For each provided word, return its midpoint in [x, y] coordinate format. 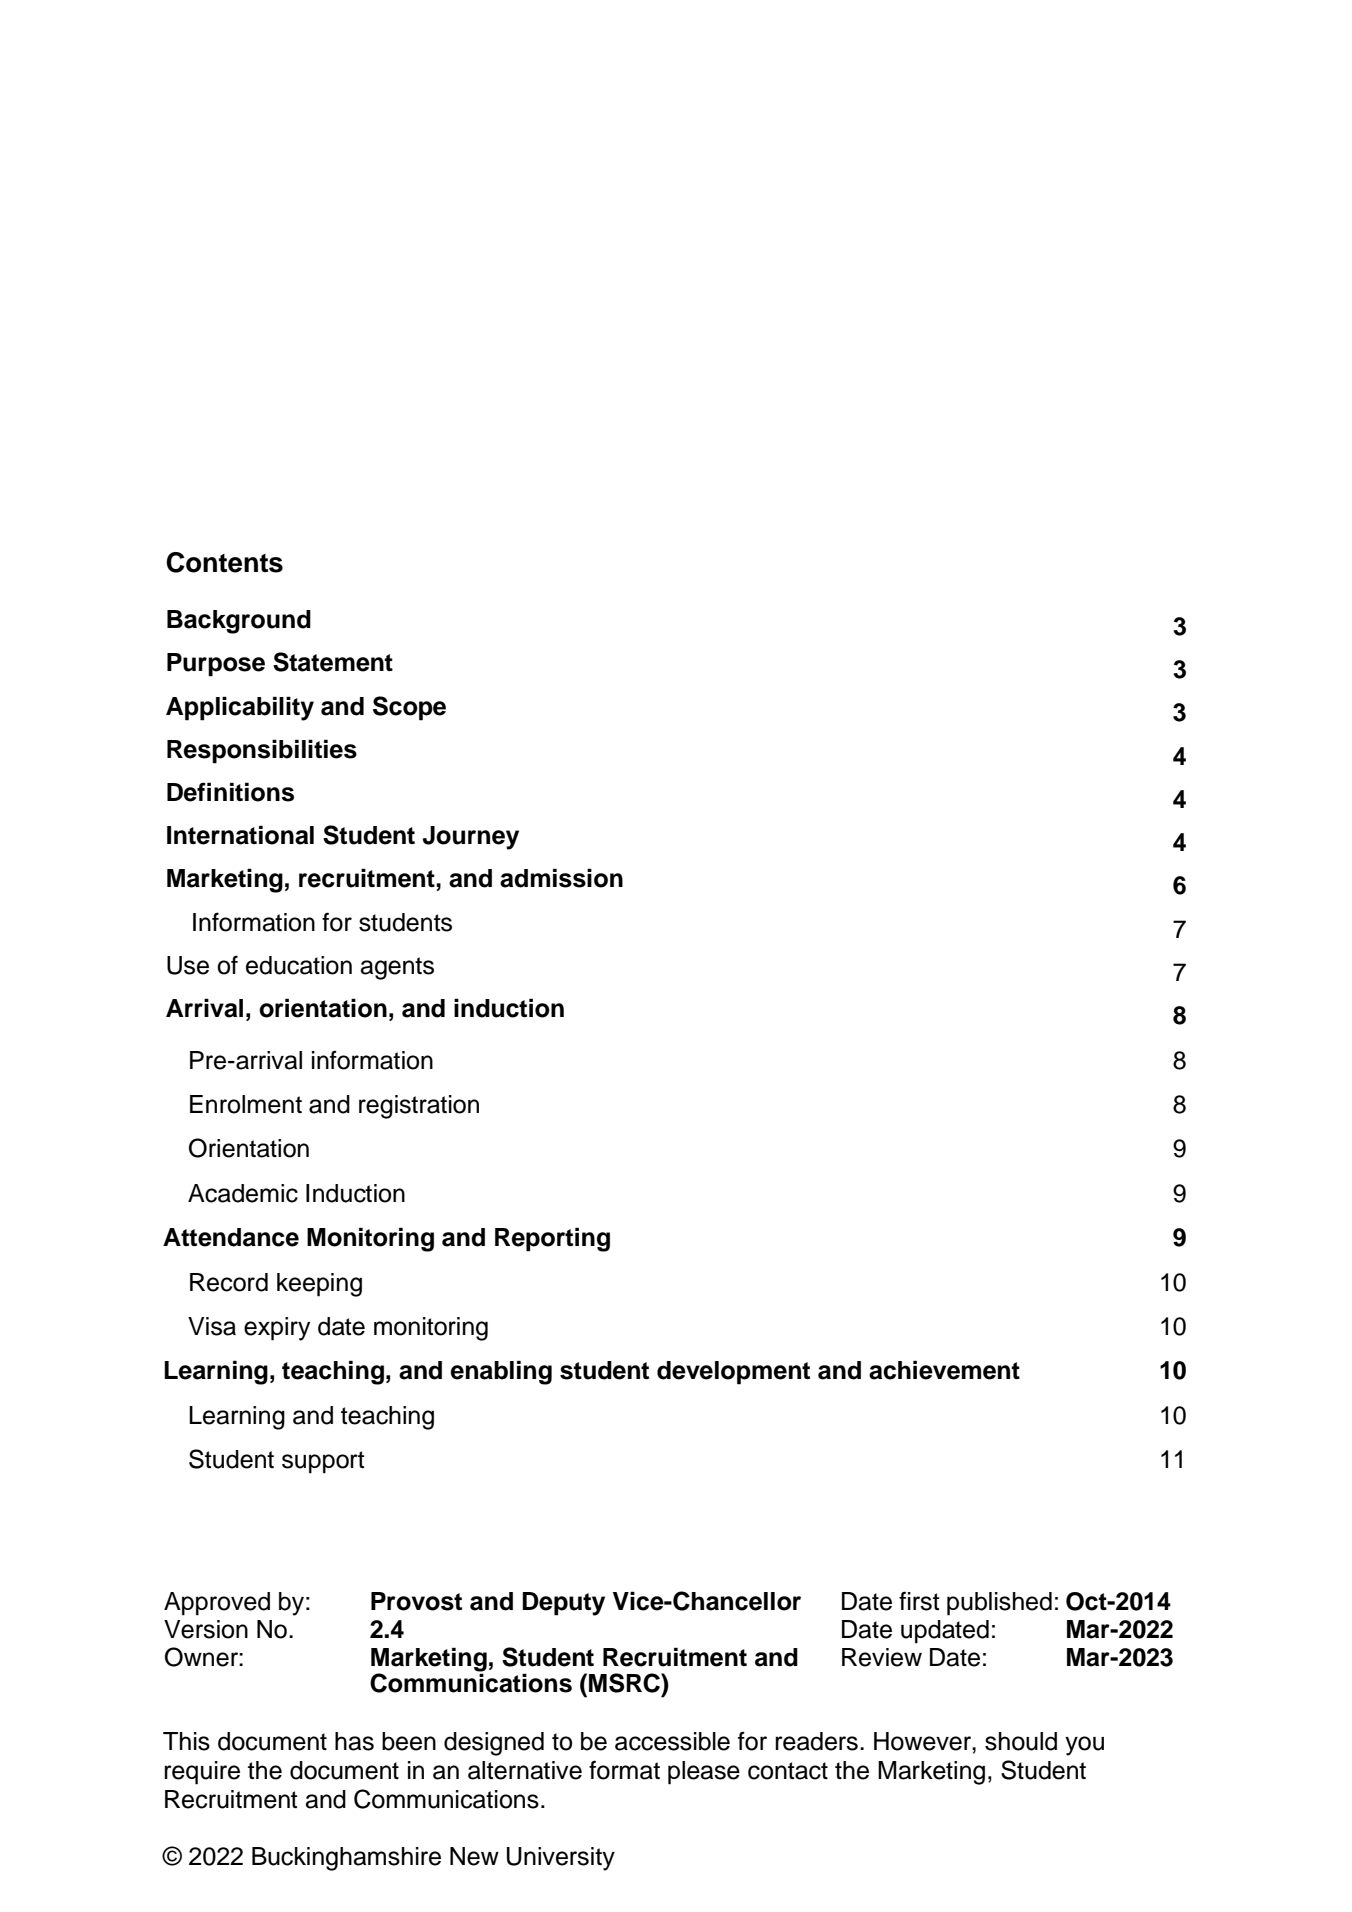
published [999, 1604]
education [299, 965]
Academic [243, 1193]
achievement [944, 1370]
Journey [471, 838]
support [323, 1462]
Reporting [552, 1239]
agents [397, 968]
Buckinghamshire [346, 1859]
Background [239, 622]
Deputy [563, 1604]
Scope [409, 708]
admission [561, 878]
